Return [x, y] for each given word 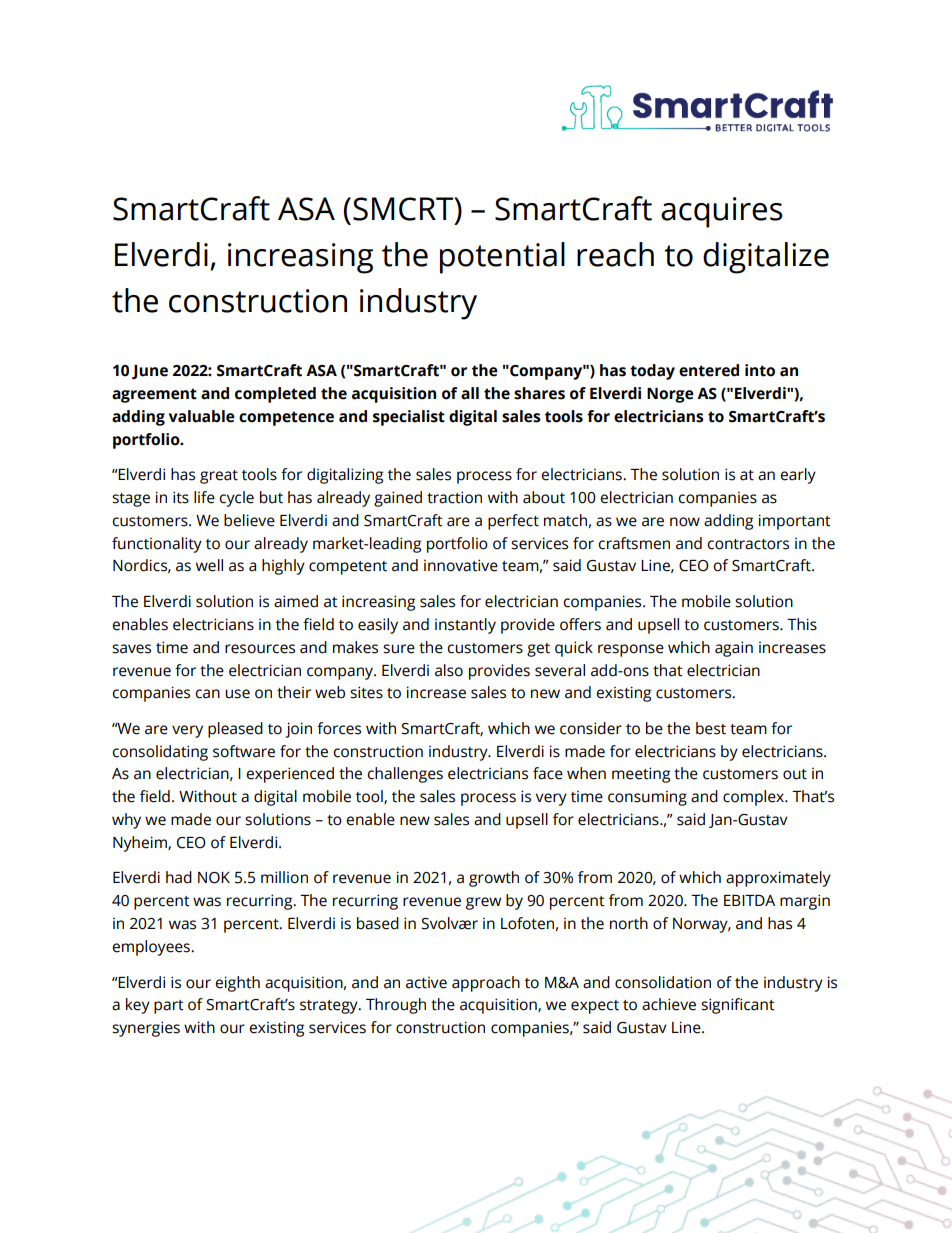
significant [738, 1006]
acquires [722, 212]
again [734, 649]
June [150, 372]
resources [260, 649]
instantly [465, 626]
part [169, 1007]
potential [502, 258]
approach [486, 984]
